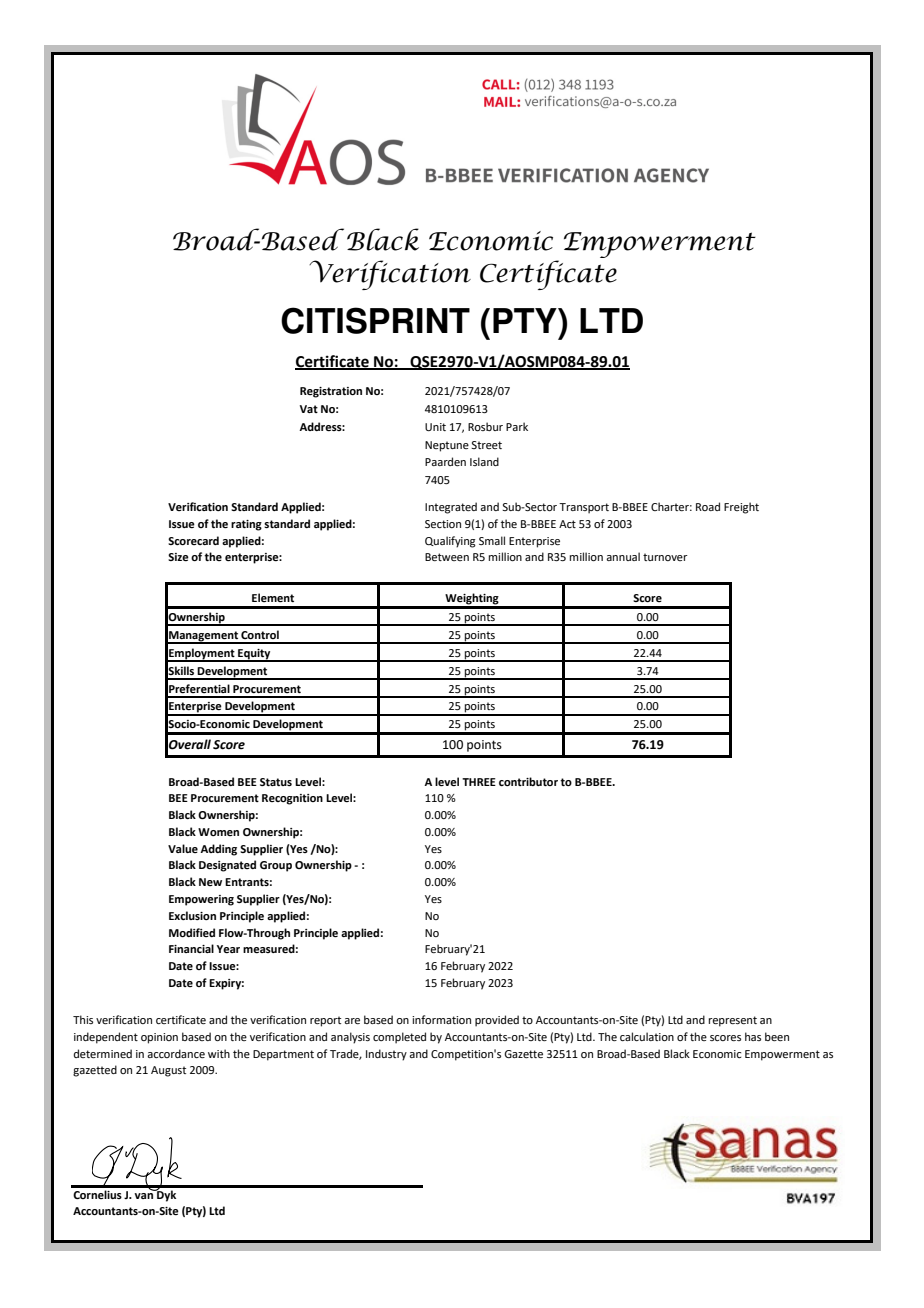 Image resolution: width=924 pixels, height=1308 pixels. I want to click on information, so click(441, 1019).
